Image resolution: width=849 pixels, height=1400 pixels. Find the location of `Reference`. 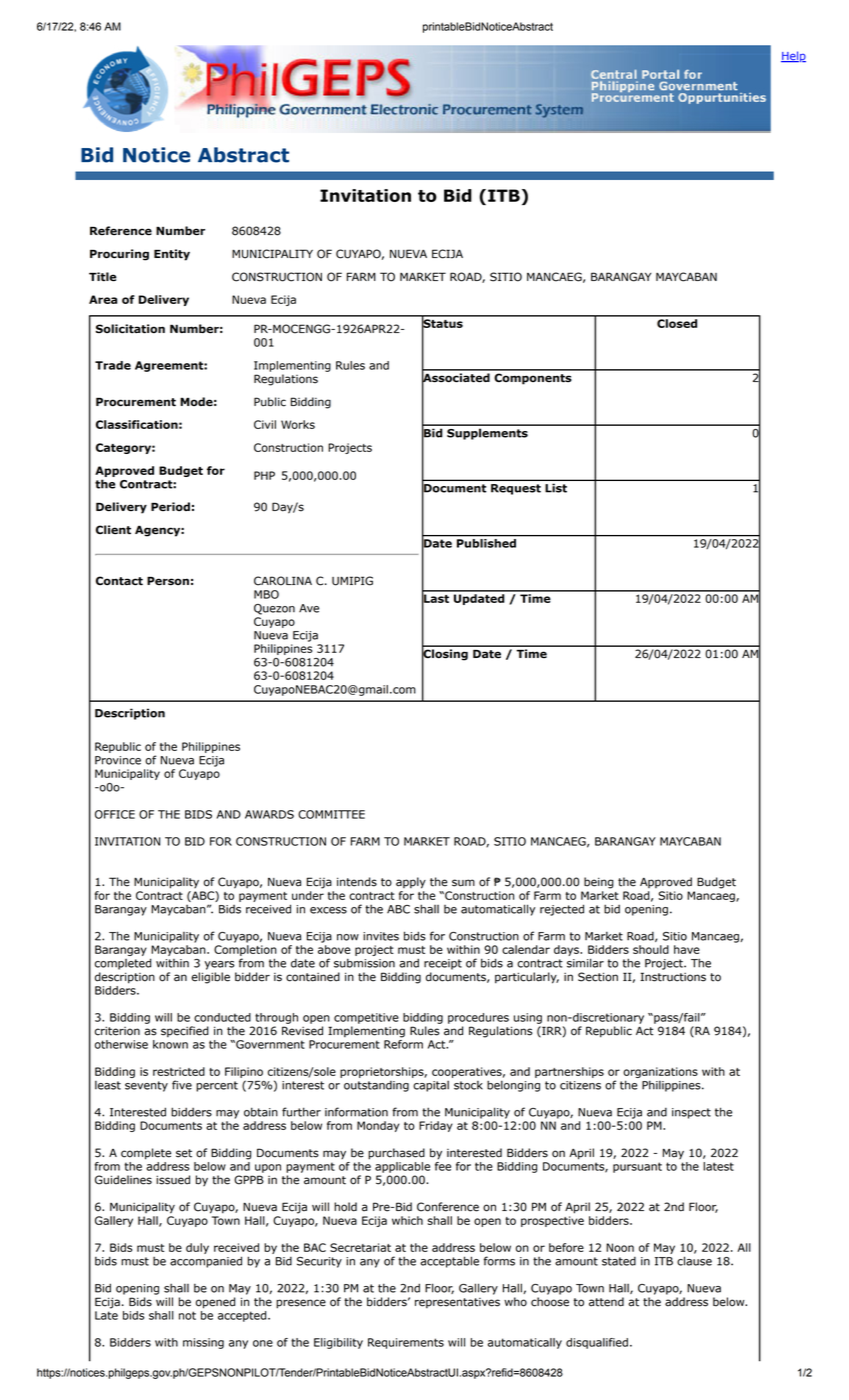

Reference is located at coordinates (121, 231).
